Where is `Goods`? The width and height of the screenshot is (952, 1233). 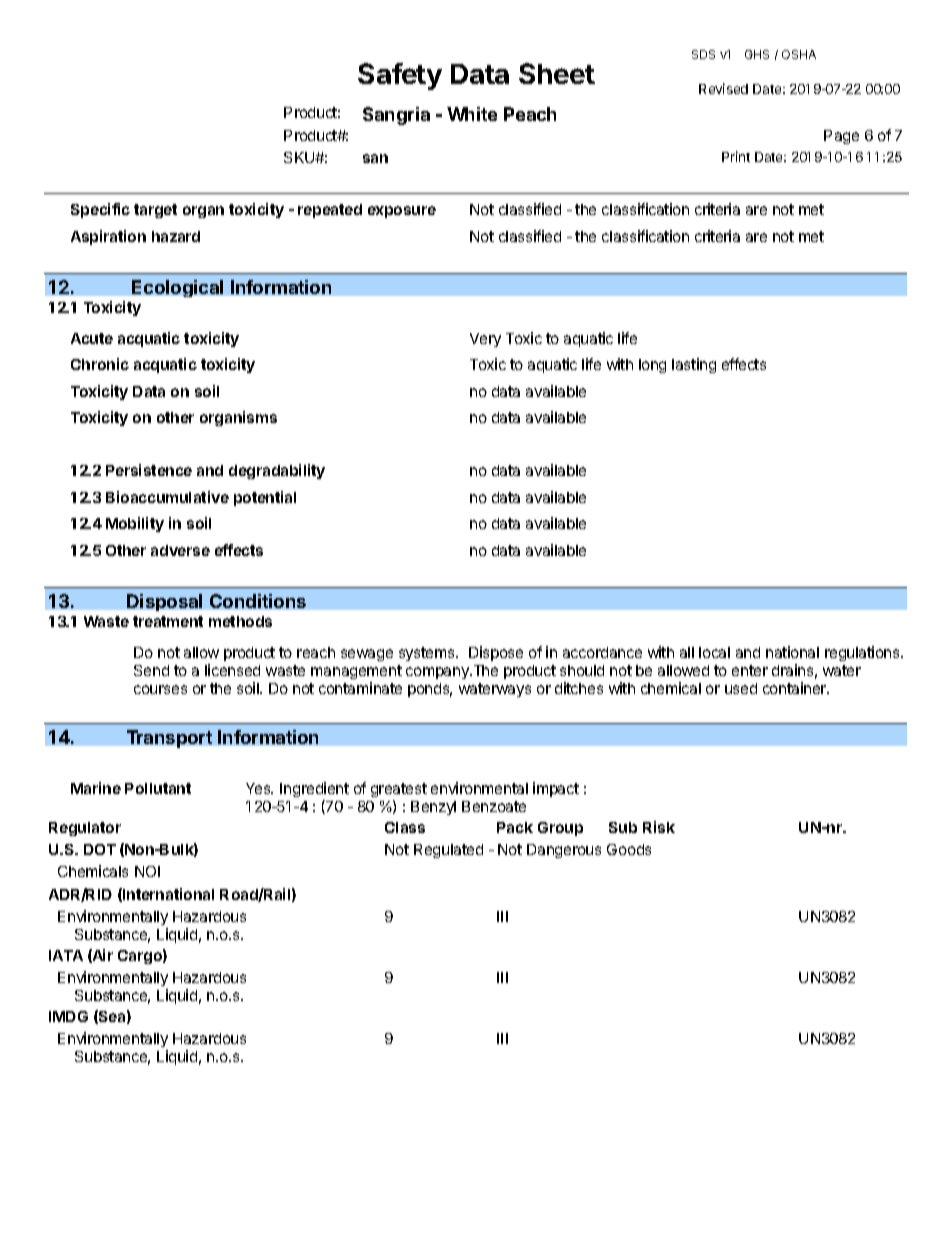 Goods is located at coordinates (629, 849).
